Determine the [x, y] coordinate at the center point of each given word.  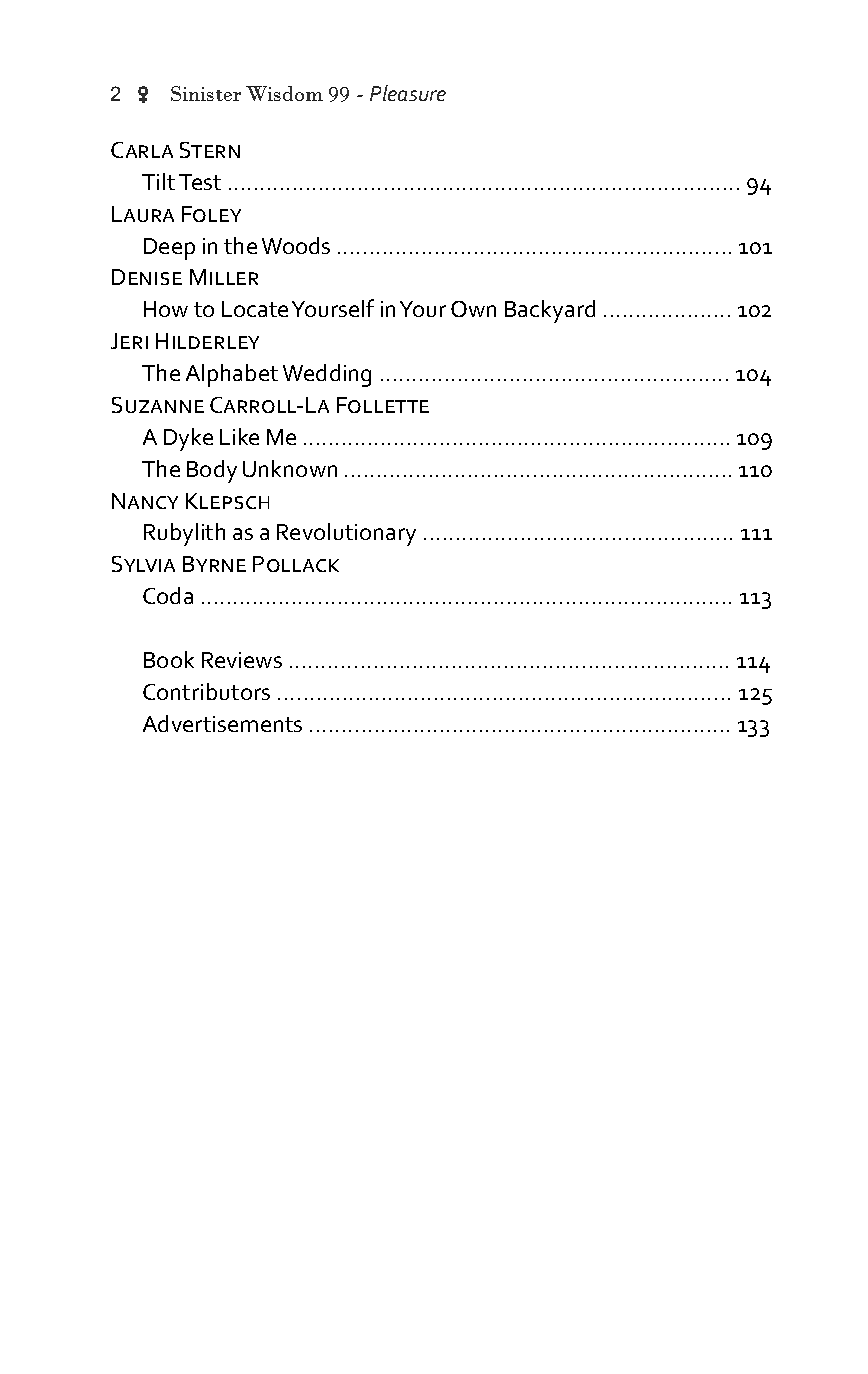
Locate [255, 309]
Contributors [206, 691]
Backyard [550, 311]
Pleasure [408, 93]
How [166, 309]
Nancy [145, 501]
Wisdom [284, 93]
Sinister [206, 93]
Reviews [242, 660]
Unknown [290, 468]
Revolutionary [346, 534]
